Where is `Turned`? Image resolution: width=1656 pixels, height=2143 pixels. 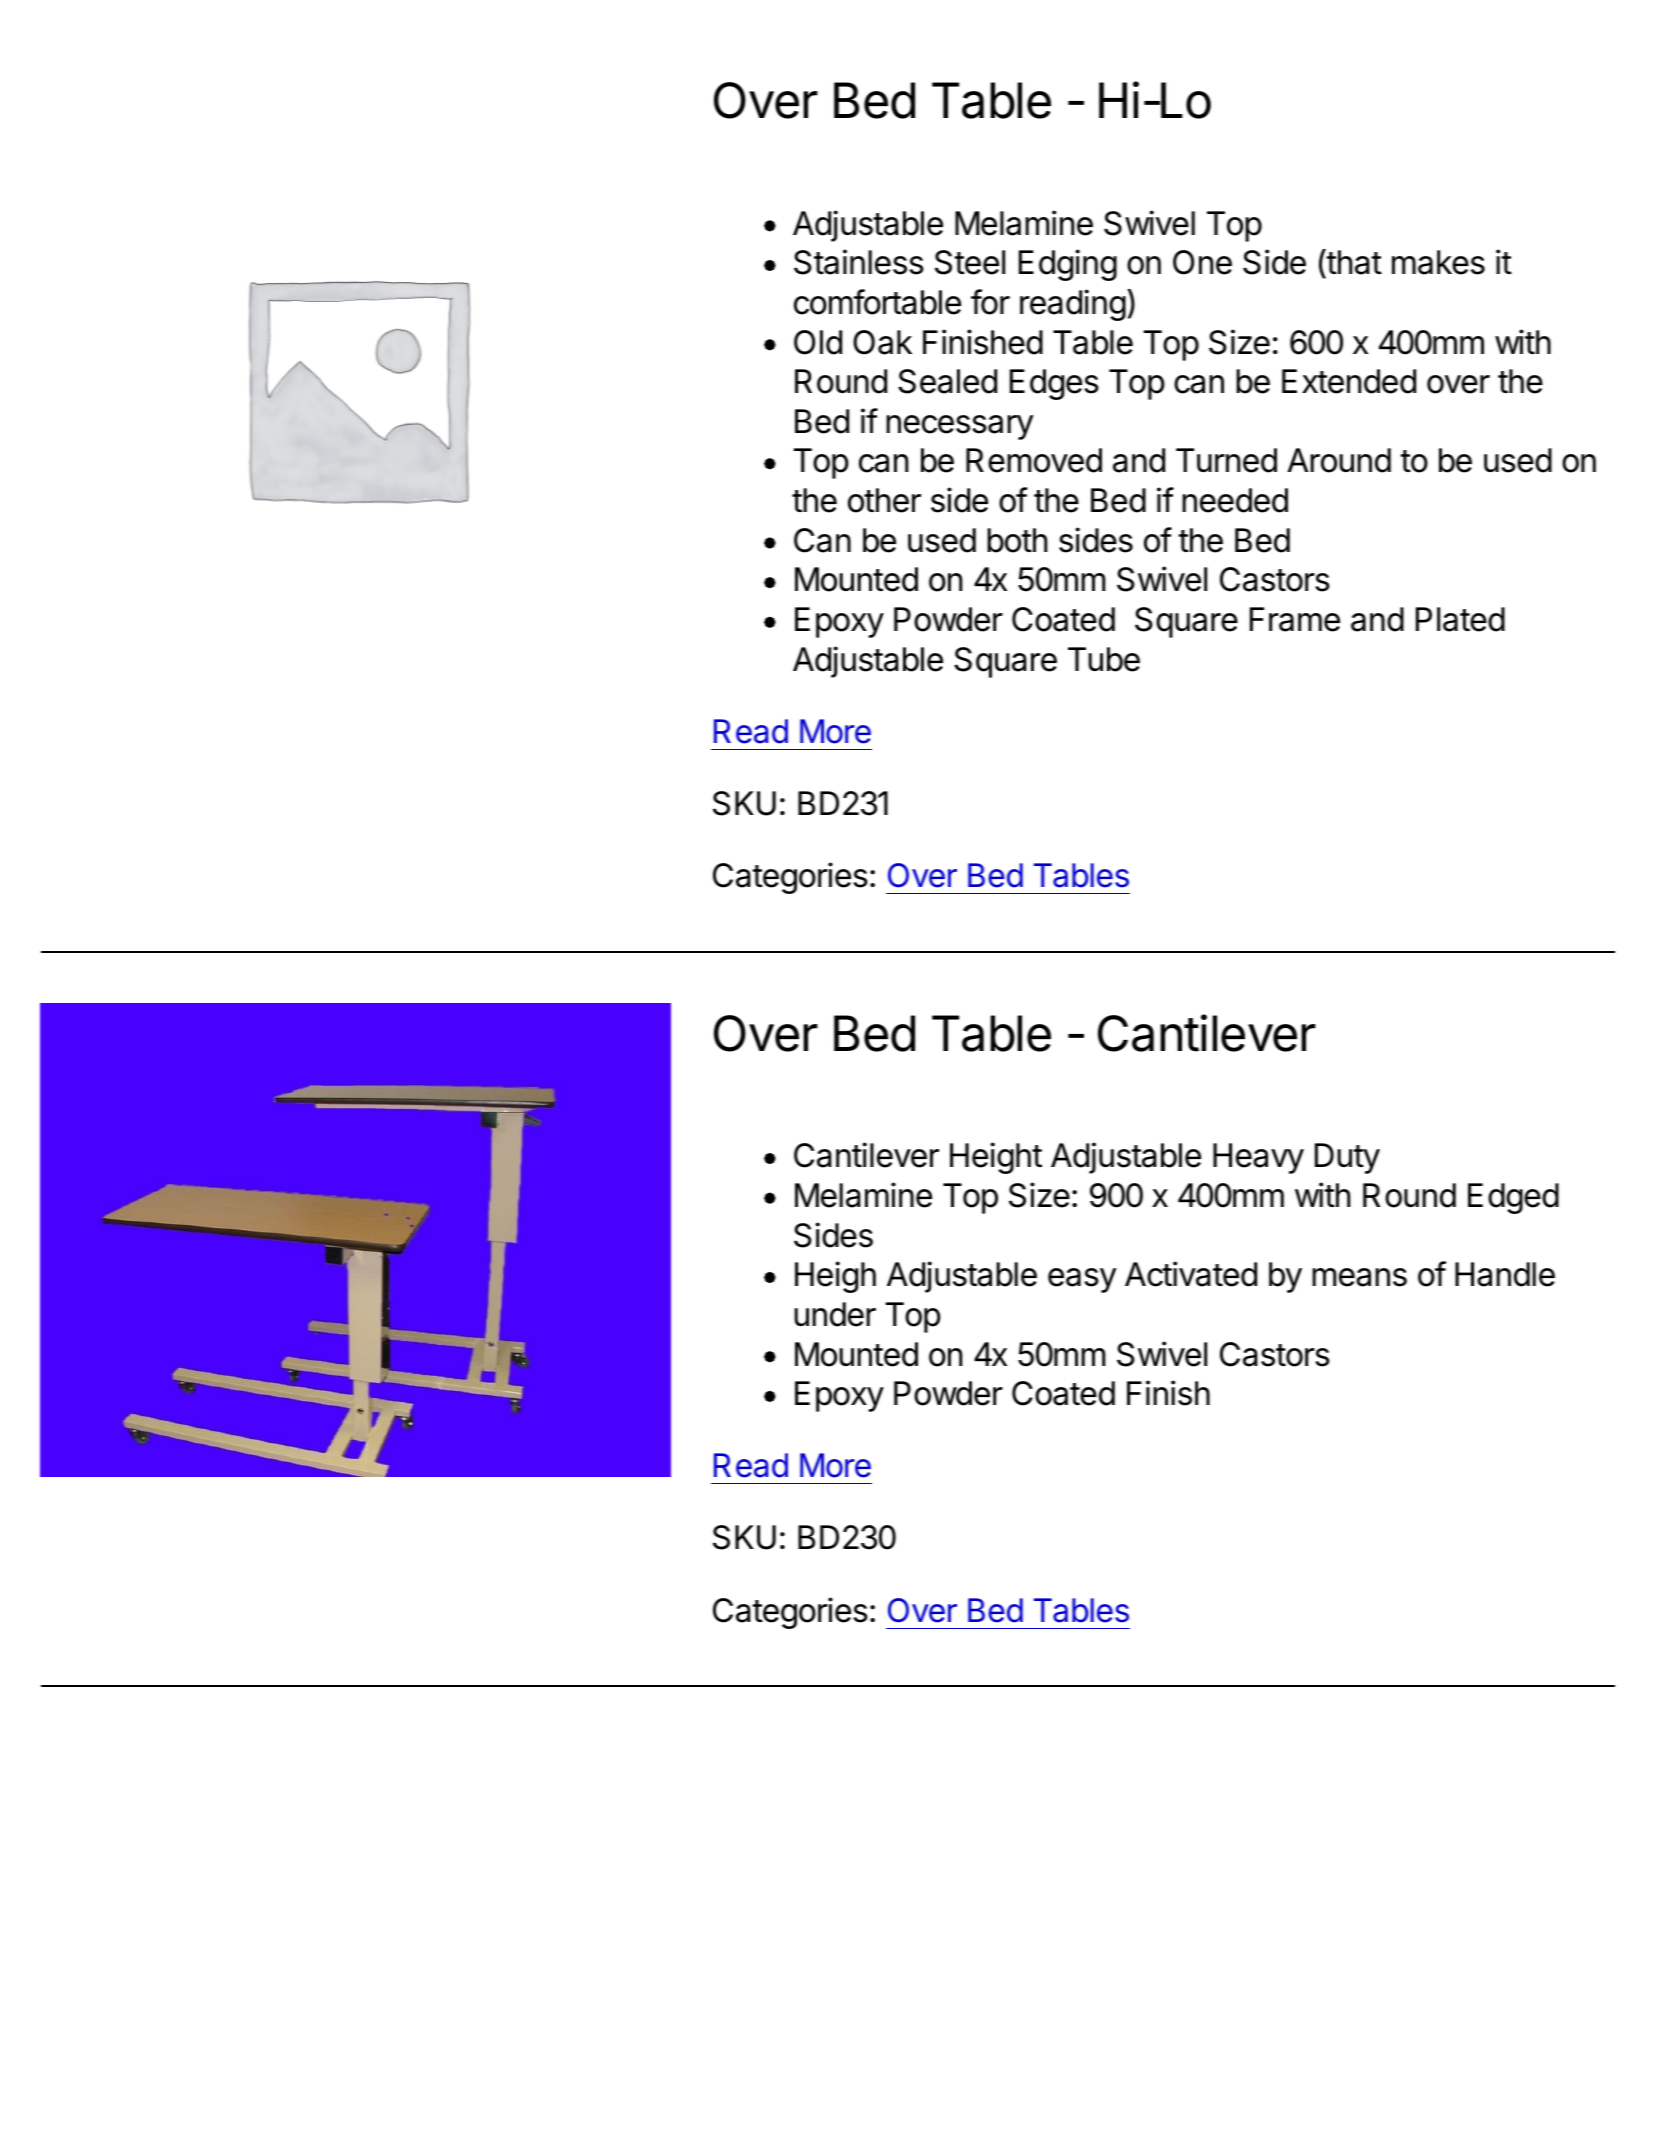
Turned is located at coordinates (1226, 460).
